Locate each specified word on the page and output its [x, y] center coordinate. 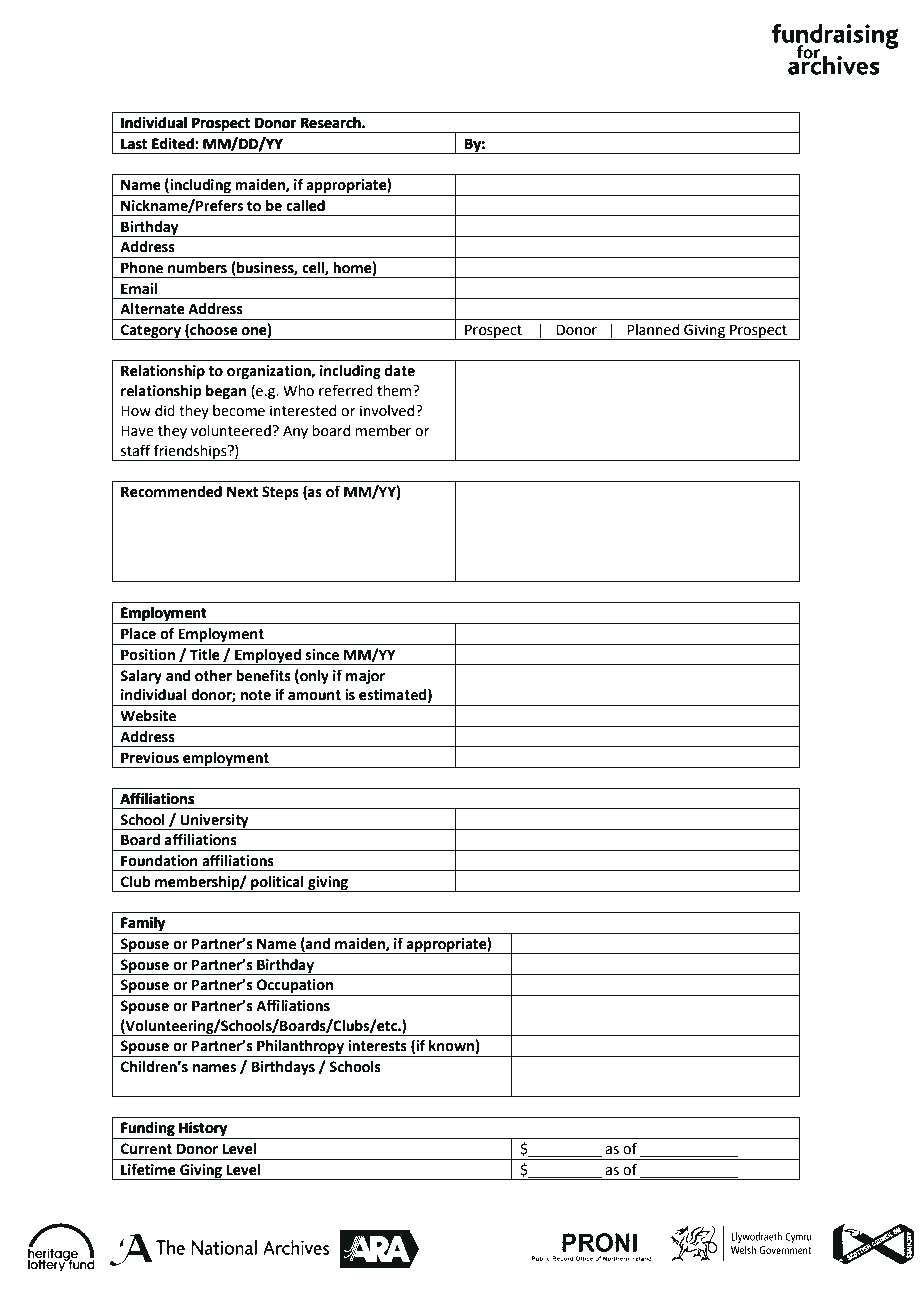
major [365, 677]
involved [388, 411]
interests [377, 1046]
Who [298, 391]
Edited [173, 143]
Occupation [295, 987]
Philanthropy [300, 1048]
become [239, 411]
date [400, 371]
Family [143, 925]
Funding [148, 1130]
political [277, 884]
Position [148, 655]
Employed [268, 657]
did [165, 411]
